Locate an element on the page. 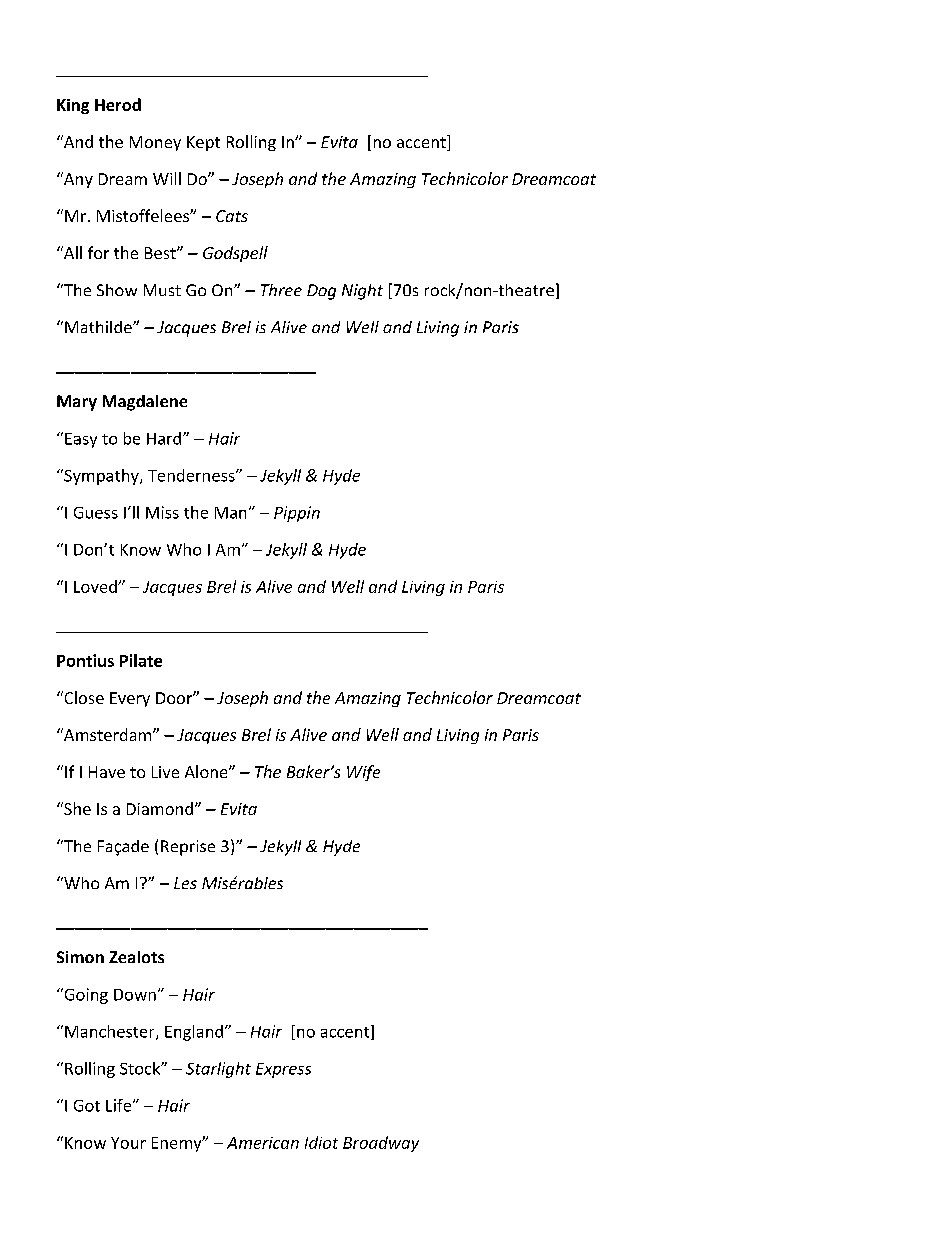 This document has height=1233, width=952. Reprise is located at coordinates (188, 848).
